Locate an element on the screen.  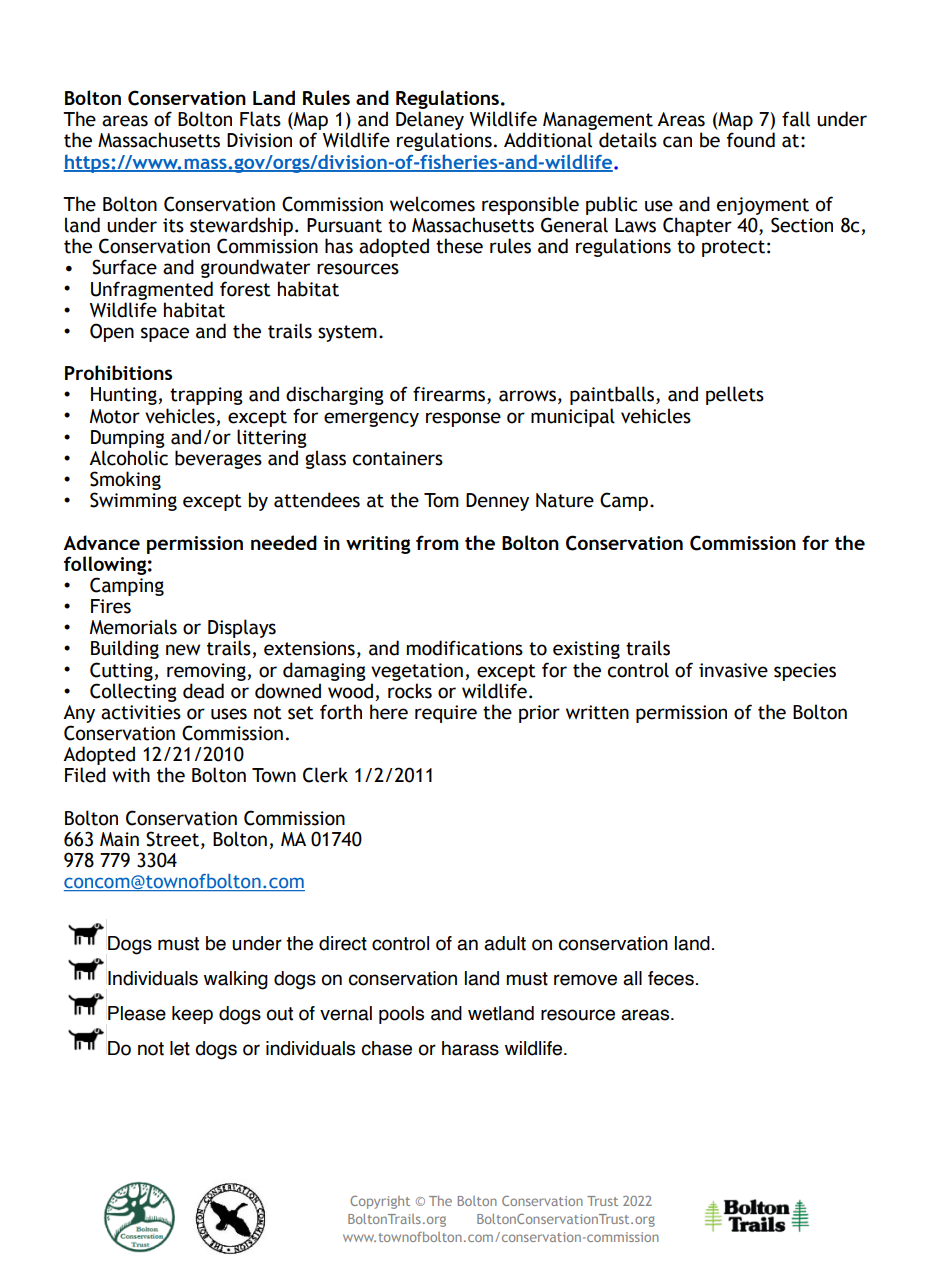
Delaney is located at coordinates (430, 122).
